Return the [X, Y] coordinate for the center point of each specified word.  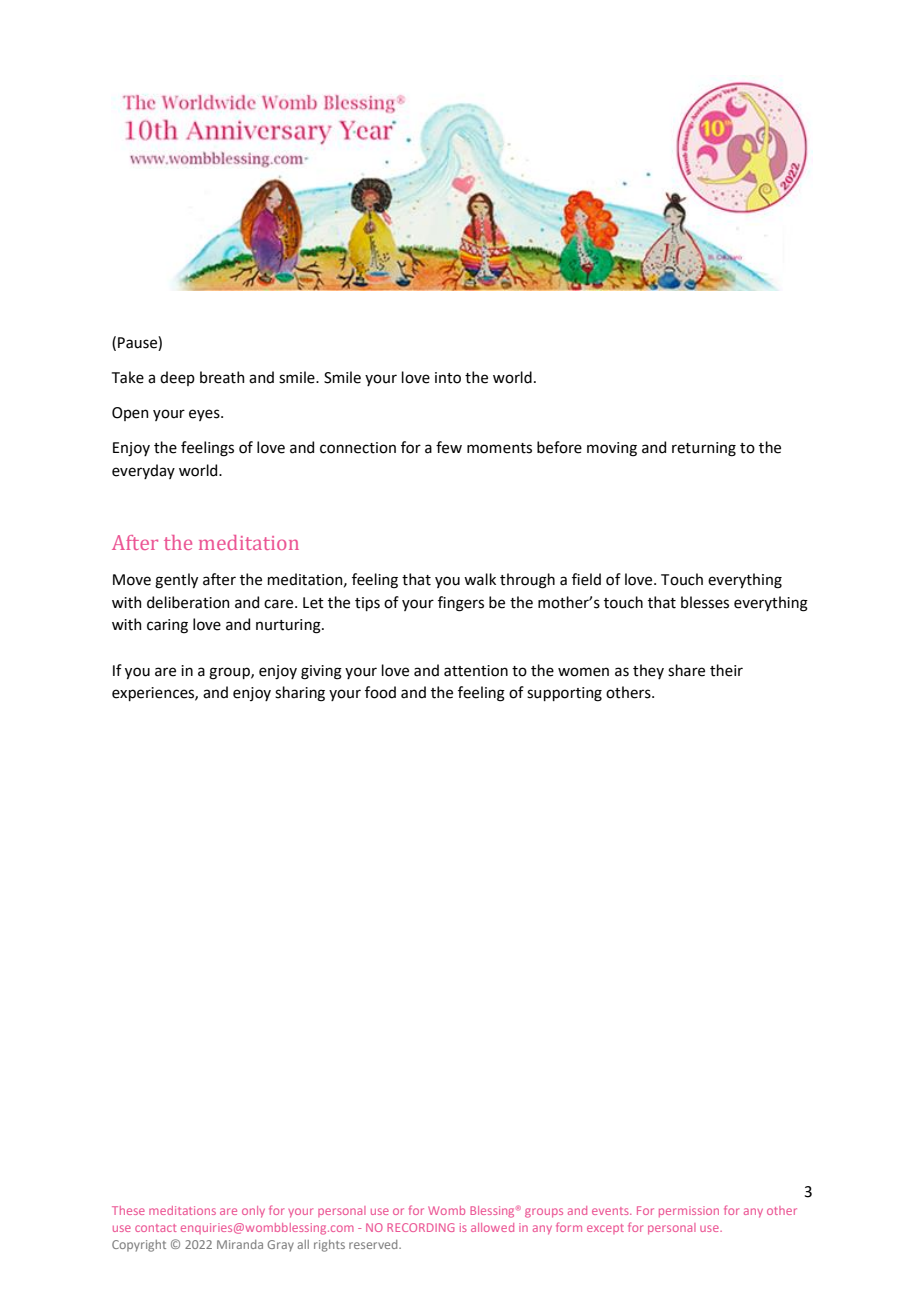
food [380, 692]
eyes [205, 415]
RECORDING [421, 1227]
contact [156, 1228]
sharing [300, 694]
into [448, 378]
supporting [564, 694]
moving [612, 449]
